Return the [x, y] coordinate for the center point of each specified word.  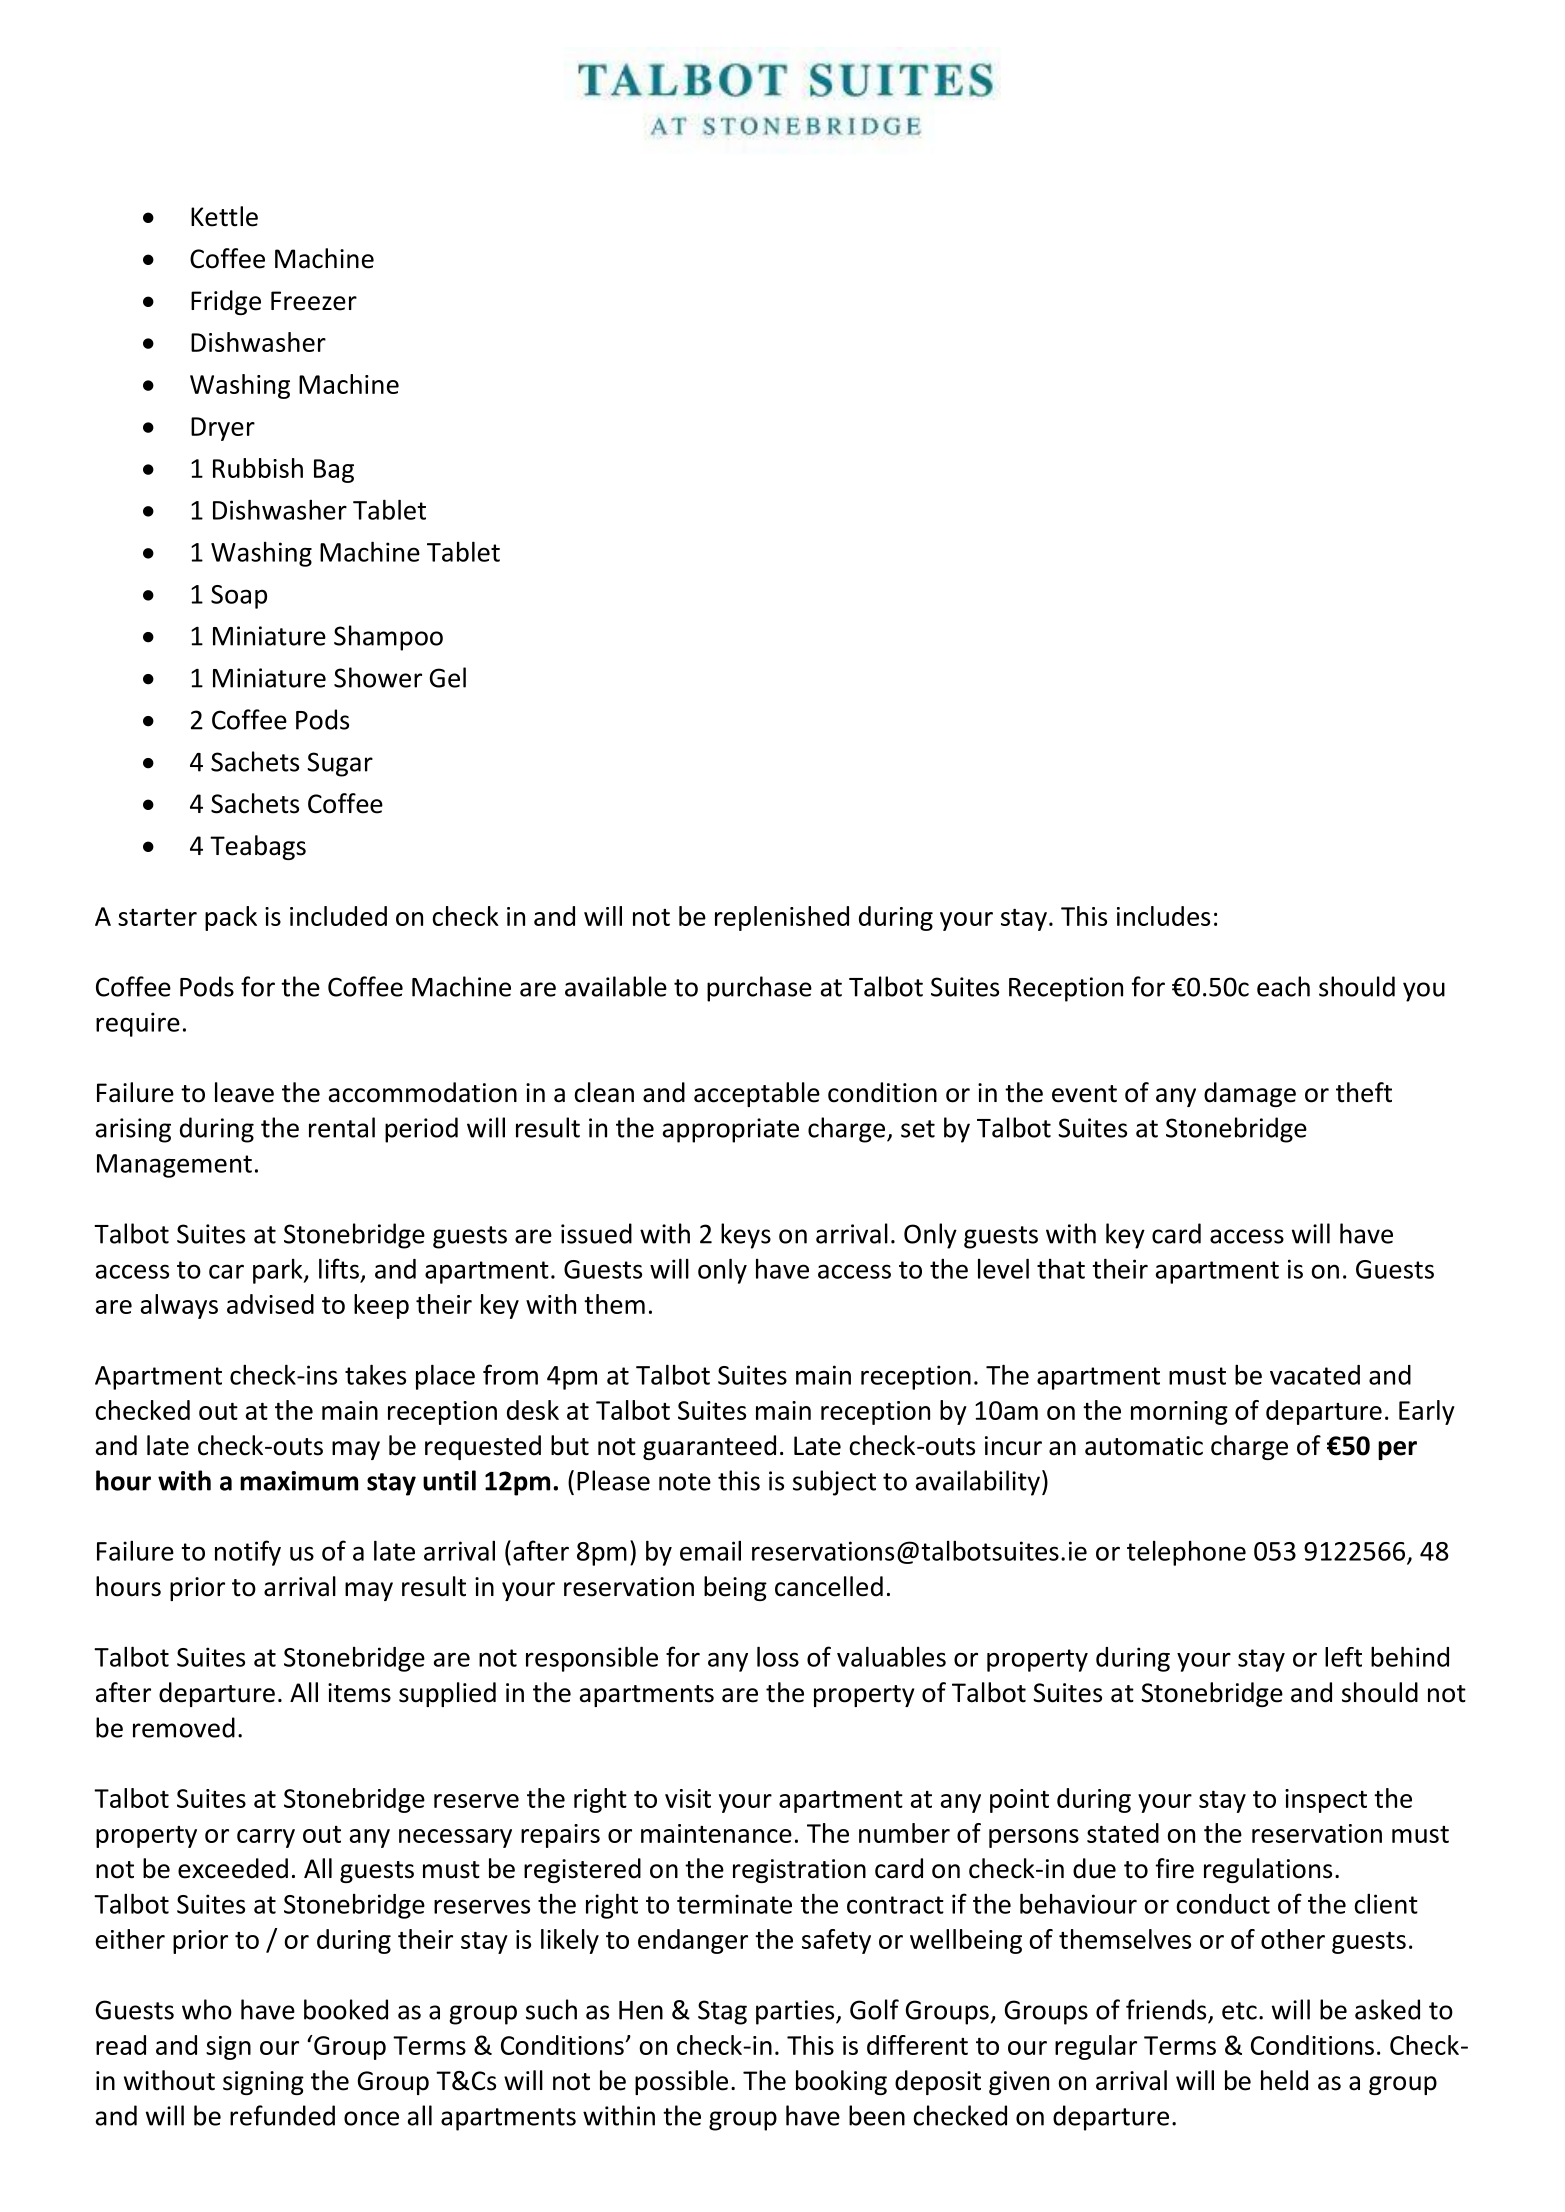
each [1283, 986]
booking [841, 2082]
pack [231, 918]
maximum [299, 1481]
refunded [282, 2115]
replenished [782, 918]
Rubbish [258, 468]
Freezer [314, 301]
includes [1163, 916]
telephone [1186, 1553]
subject [834, 1483]
